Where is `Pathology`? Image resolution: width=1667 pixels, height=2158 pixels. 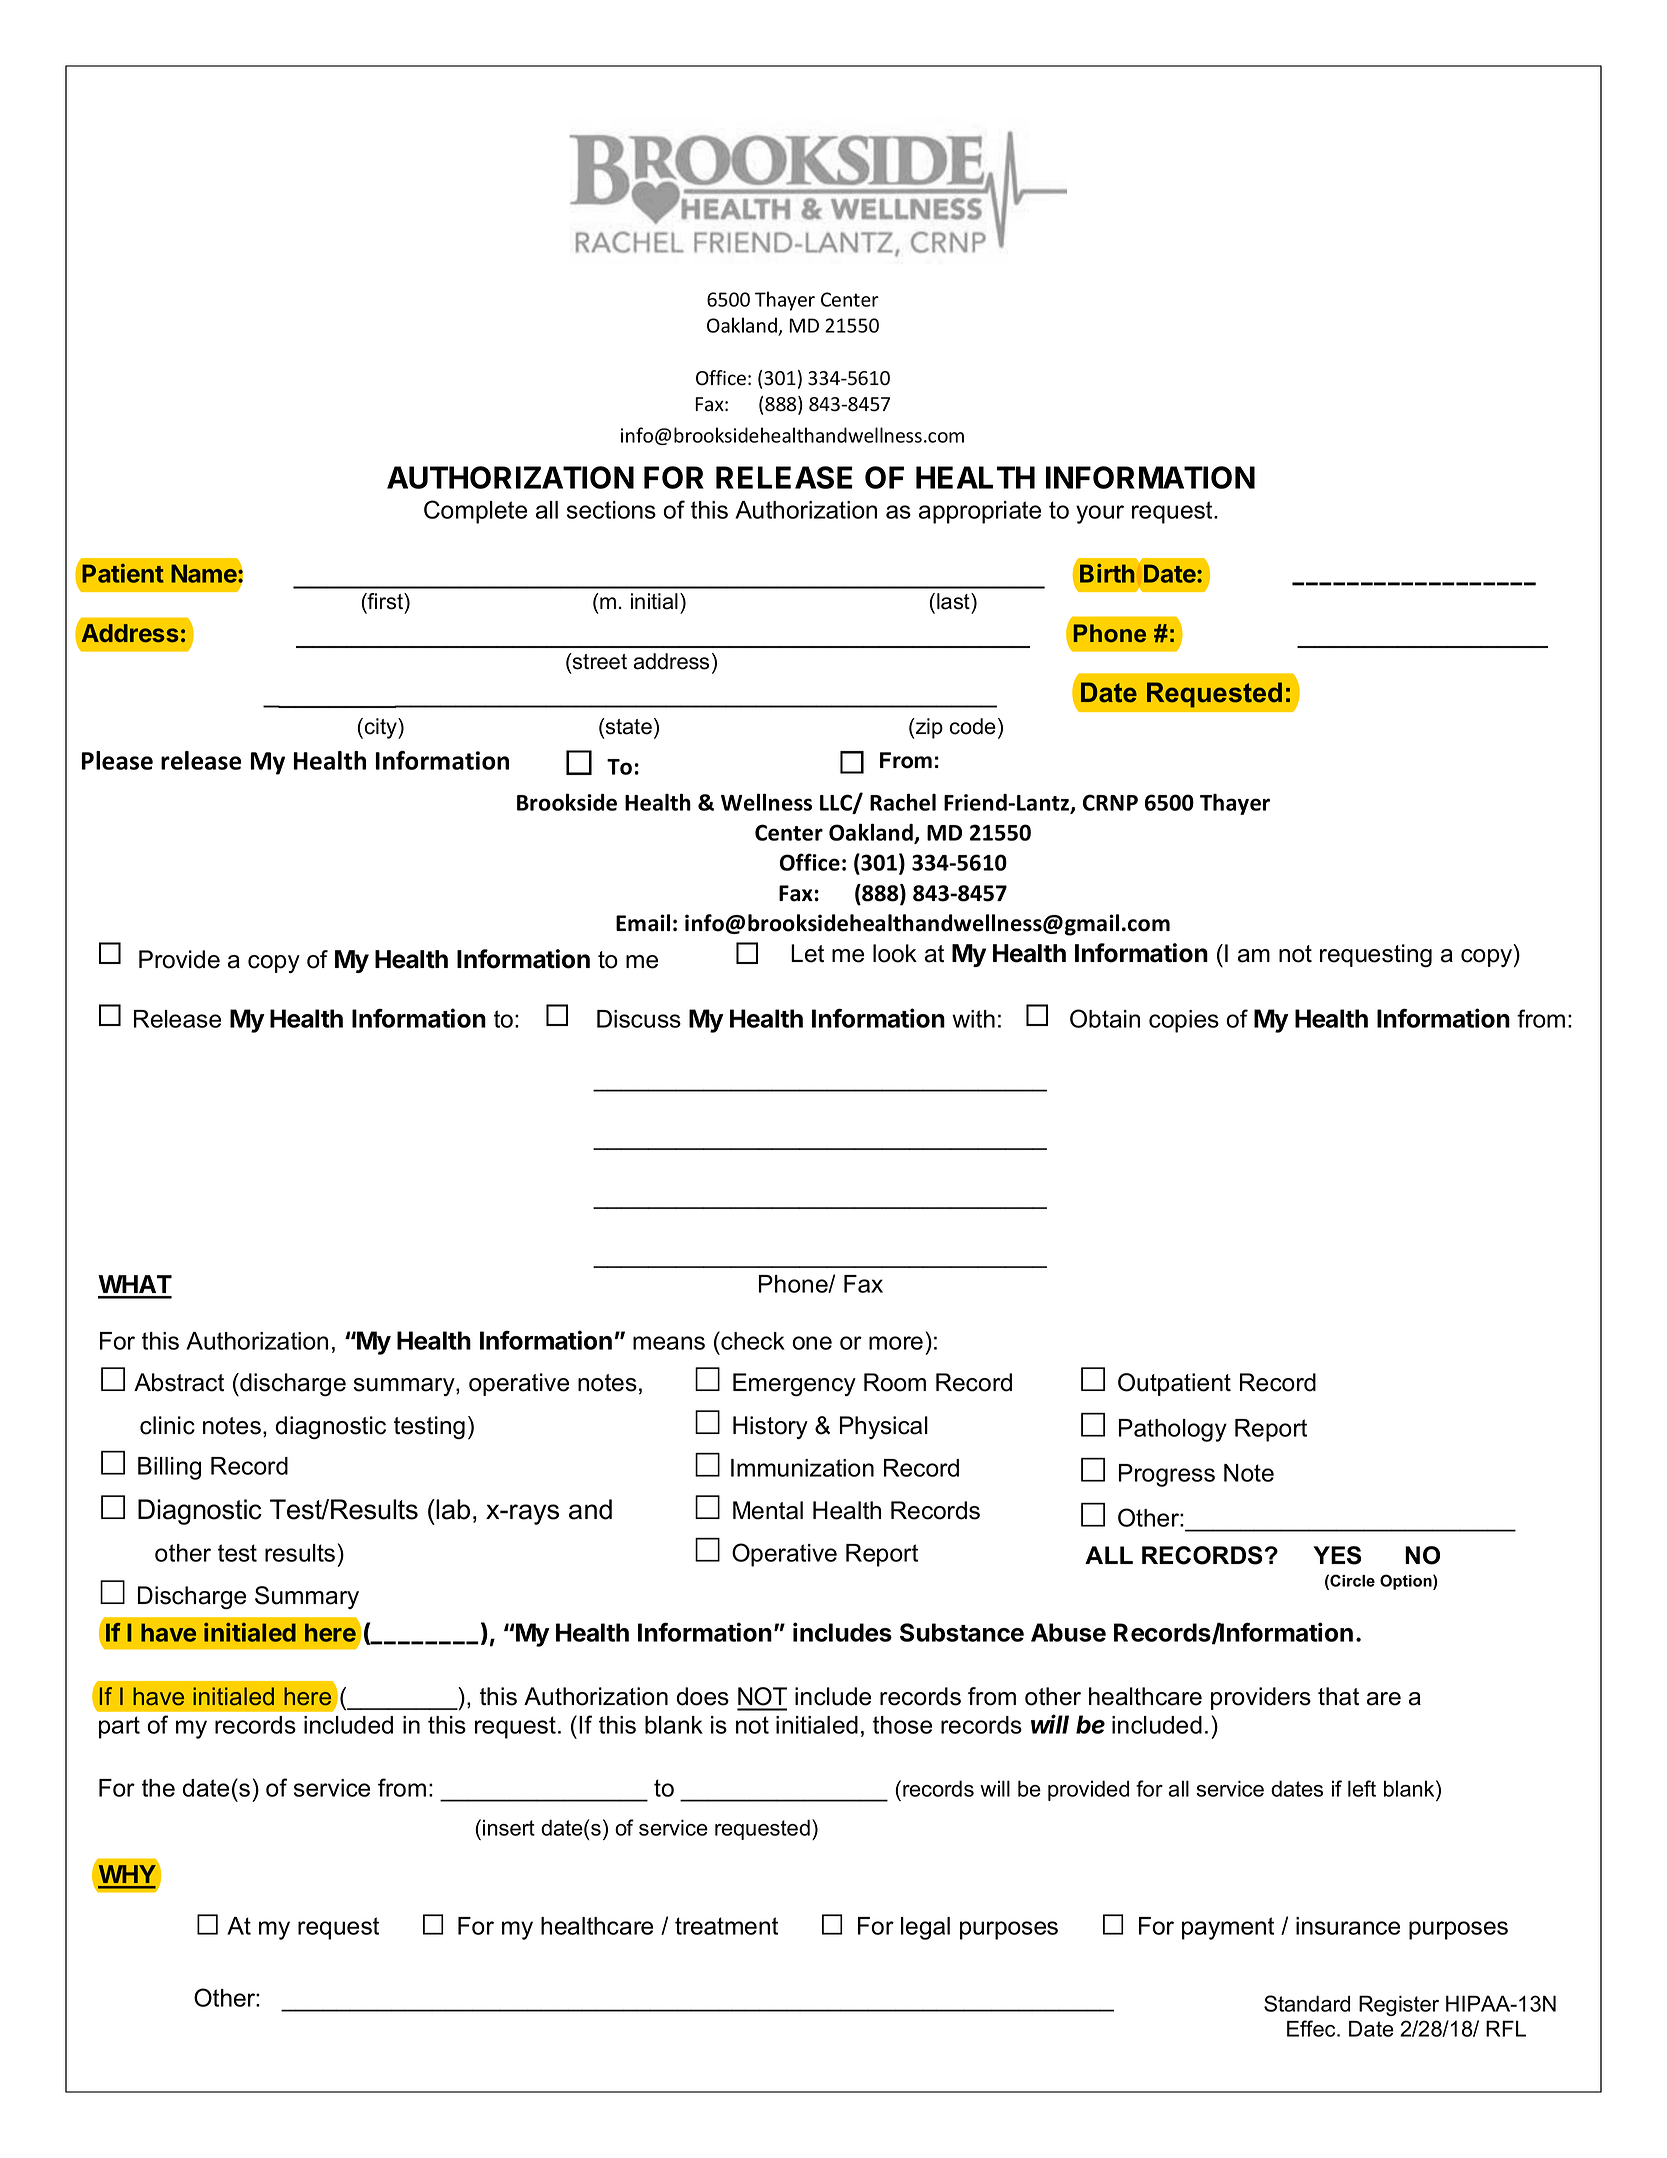 Pathology is located at coordinates (1173, 1430).
